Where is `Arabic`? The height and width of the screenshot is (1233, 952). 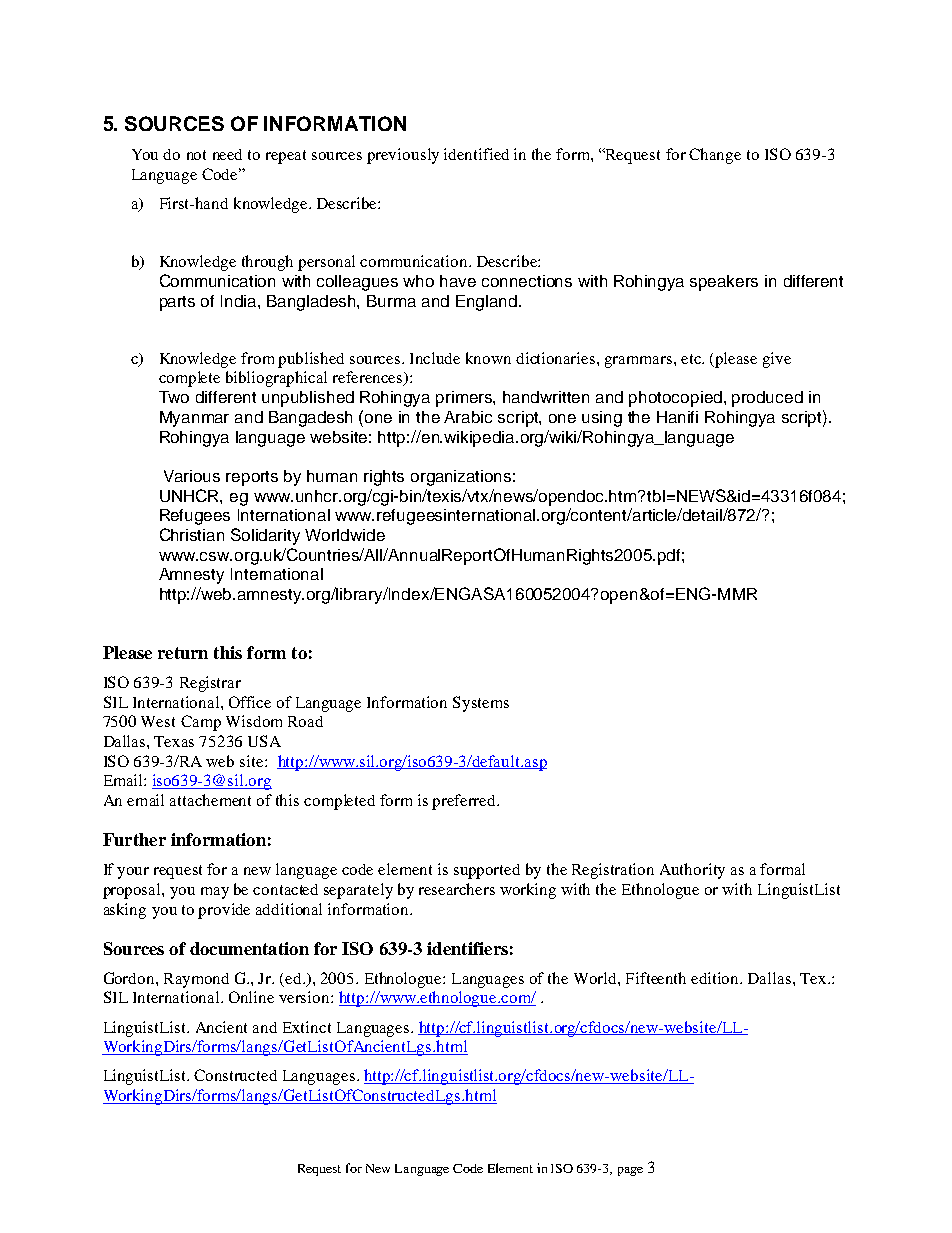
Arabic is located at coordinates (468, 417).
